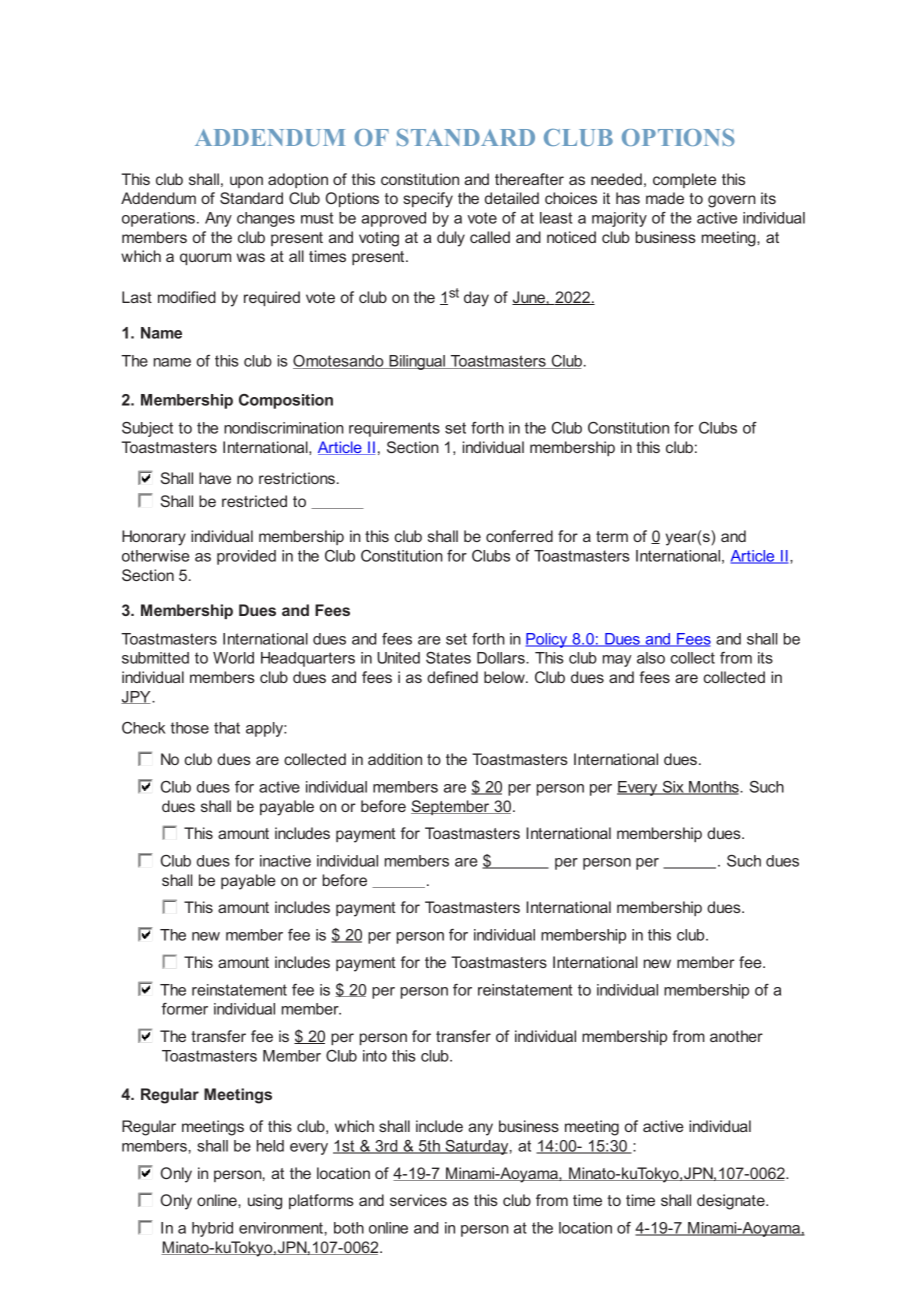 The height and width of the screenshot is (1308, 924). Describe the element at coordinates (246, 182) in the screenshot. I see `upon` at that location.
